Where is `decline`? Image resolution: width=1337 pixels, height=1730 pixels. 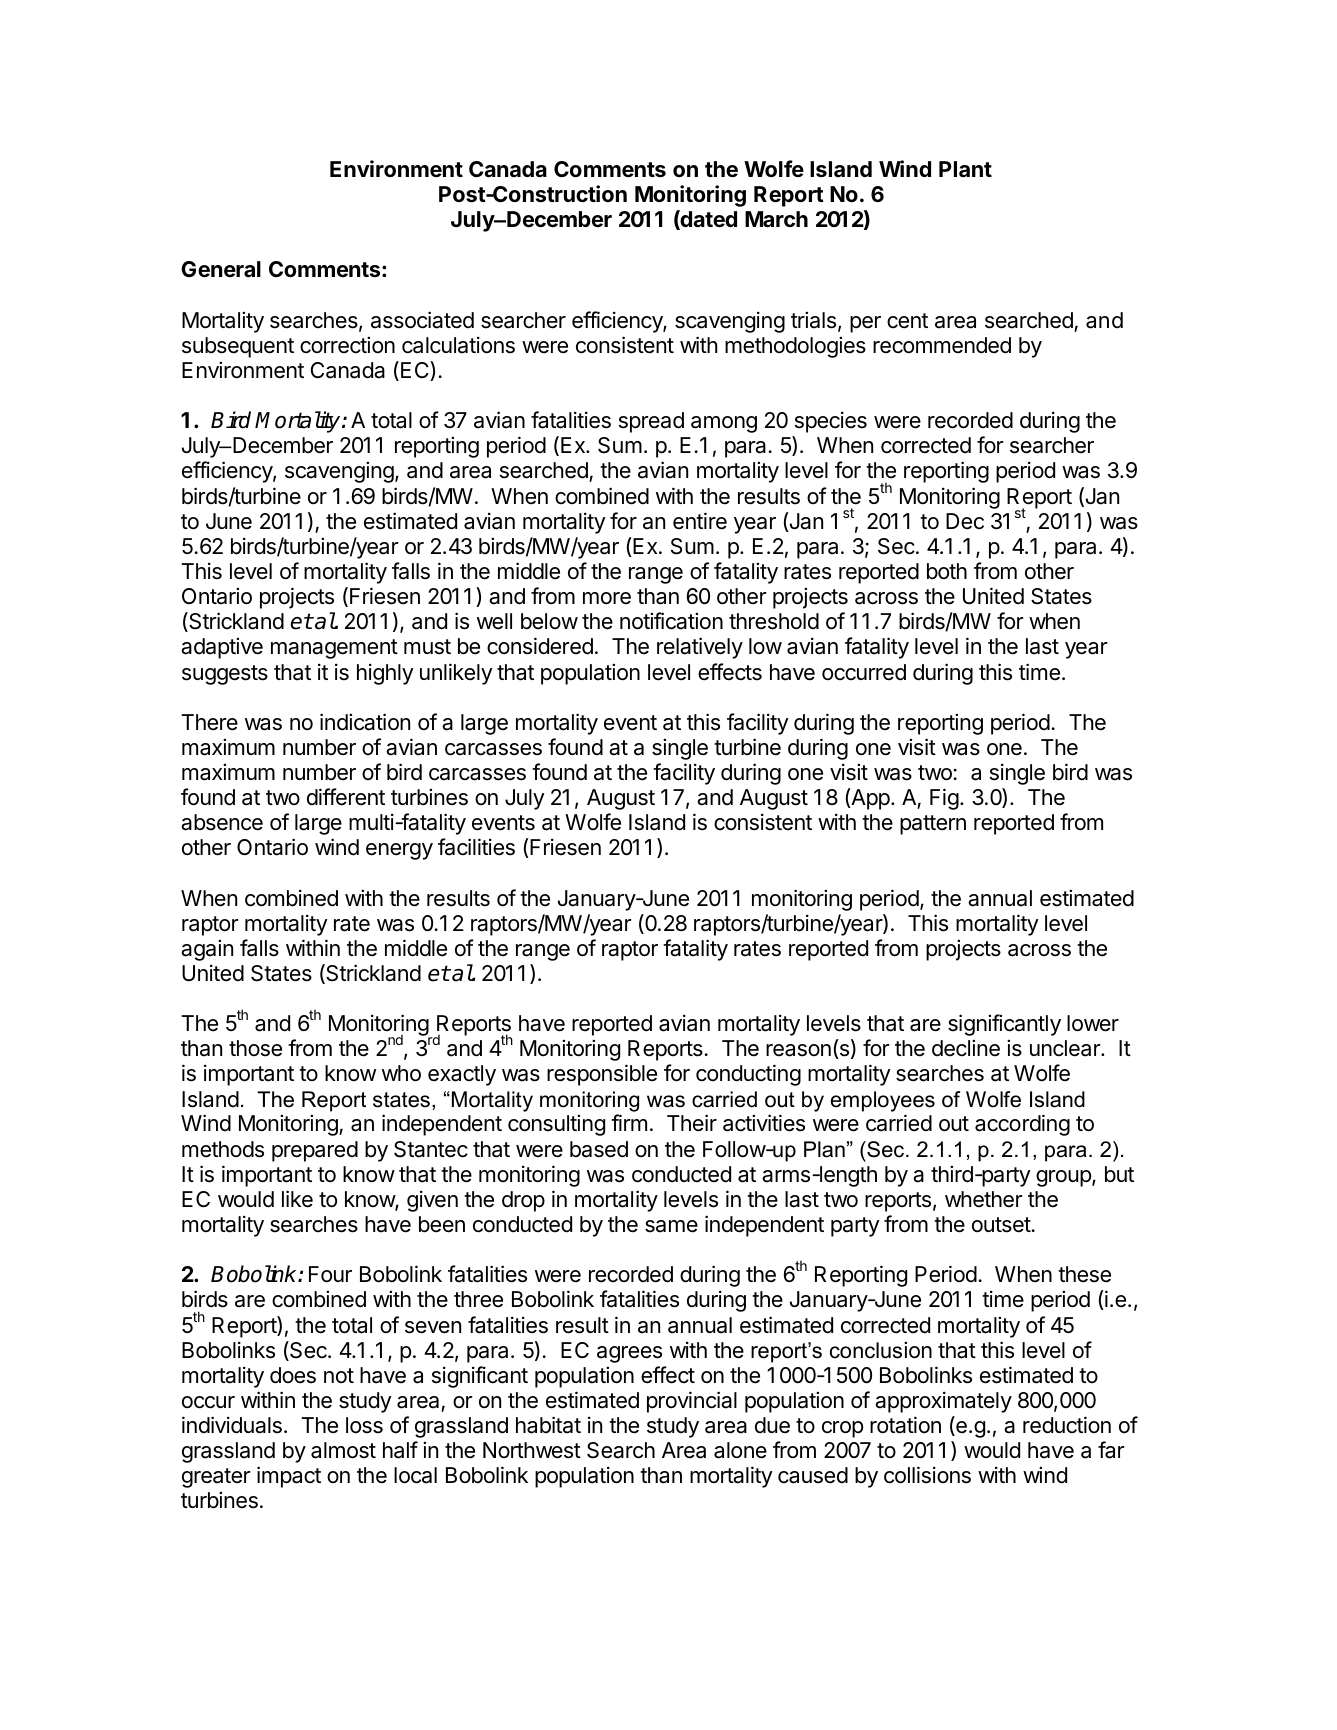 decline is located at coordinates (966, 1048).
